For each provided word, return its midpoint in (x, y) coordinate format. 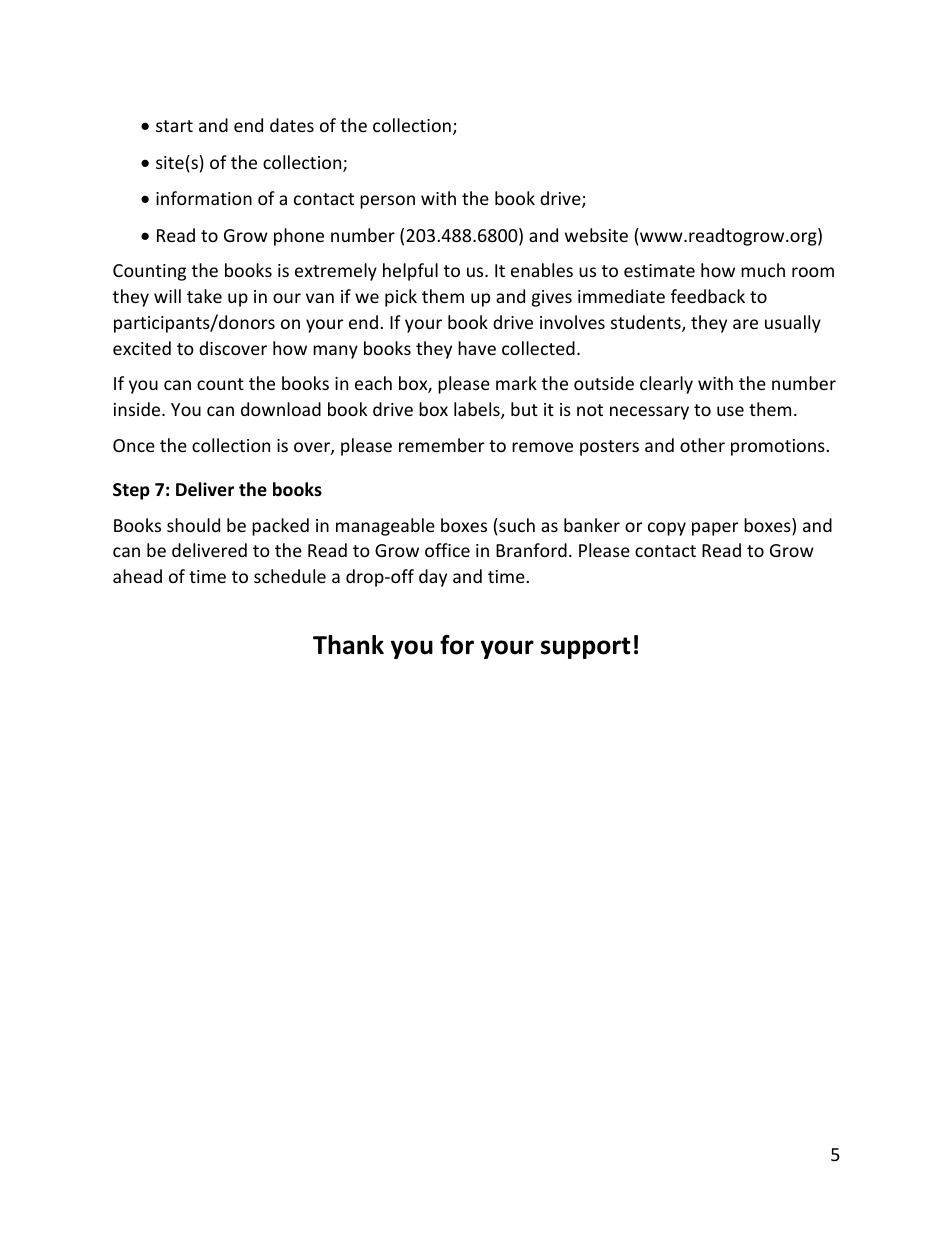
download (281, 409)
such (516, 525)
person (387, 202)
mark (516, 383)
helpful (410, 272)
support (585, 648)
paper (715, 529)
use (730, 411)
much (763, 270)
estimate (659, 270)
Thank (348, 645)
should (193, 525)
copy (667, 529)
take (204, 296)
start (174, 126)
